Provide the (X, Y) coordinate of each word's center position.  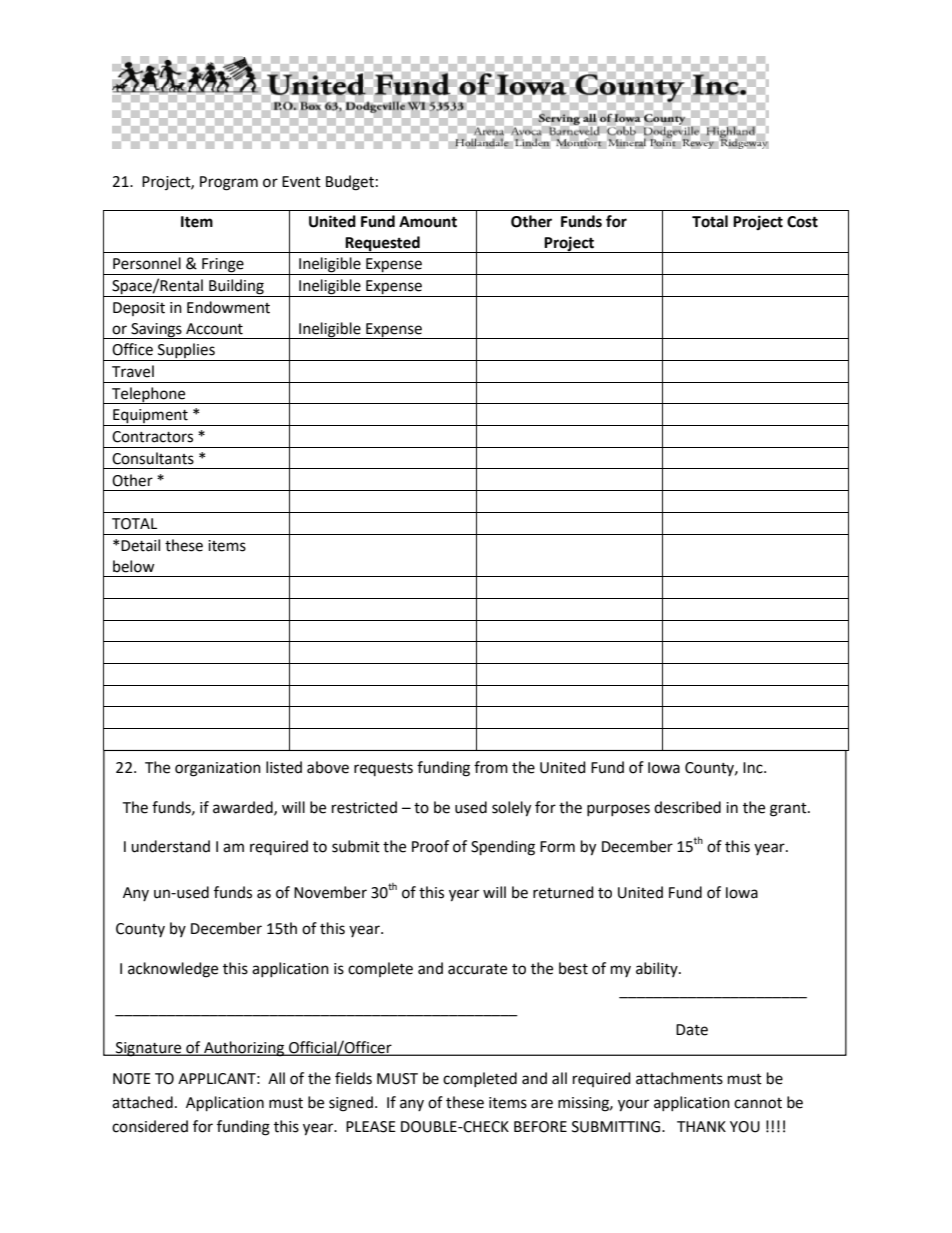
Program (229, 183)
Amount (428, 222)
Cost (802, 222)
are (542, 1104)
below (134, 566)
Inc (754, 768)
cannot (758, 1103)
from (491, 767)
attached (142, 1102)
